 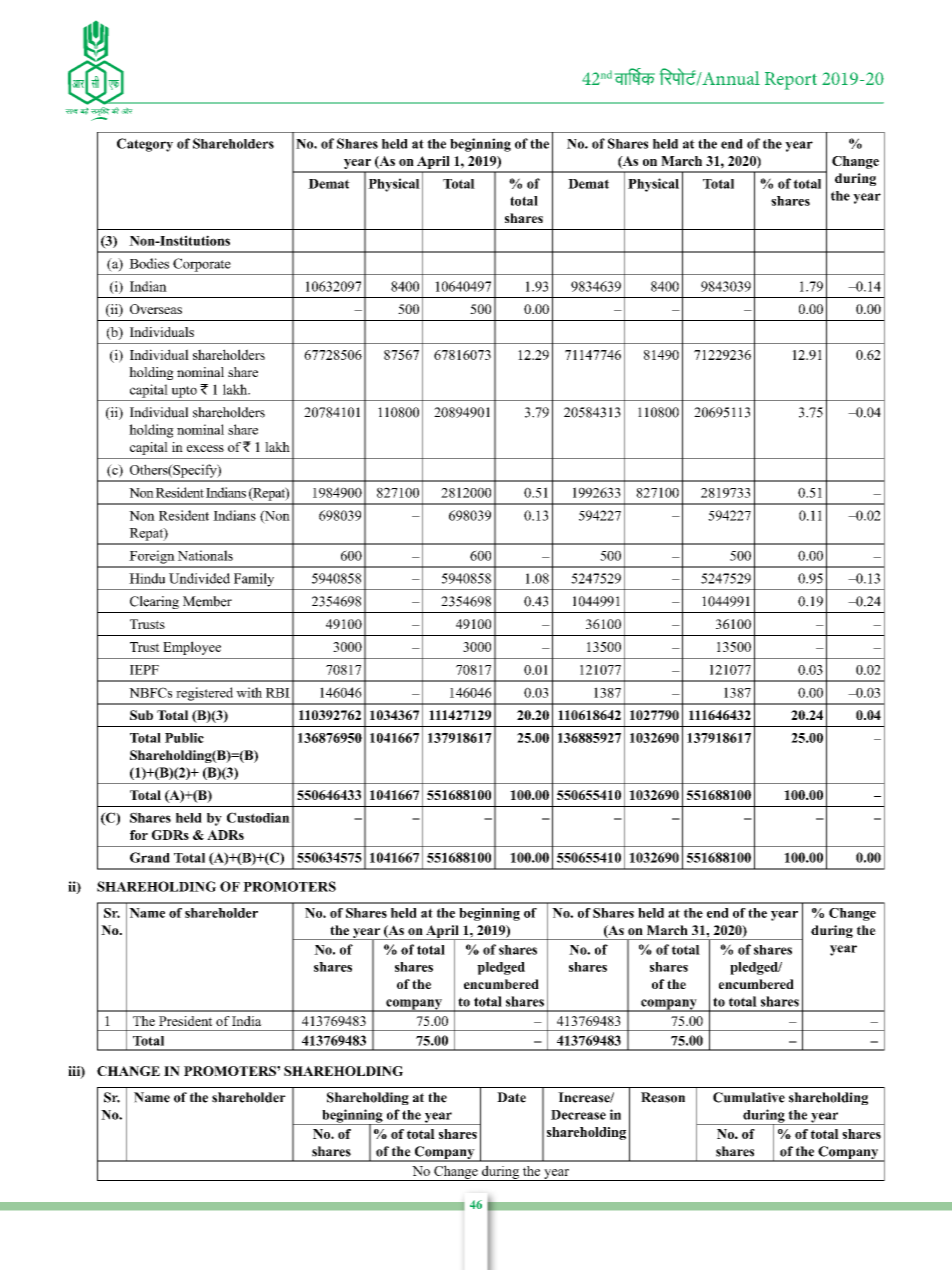 I want to click on excess, so click(x=205, y=448).
